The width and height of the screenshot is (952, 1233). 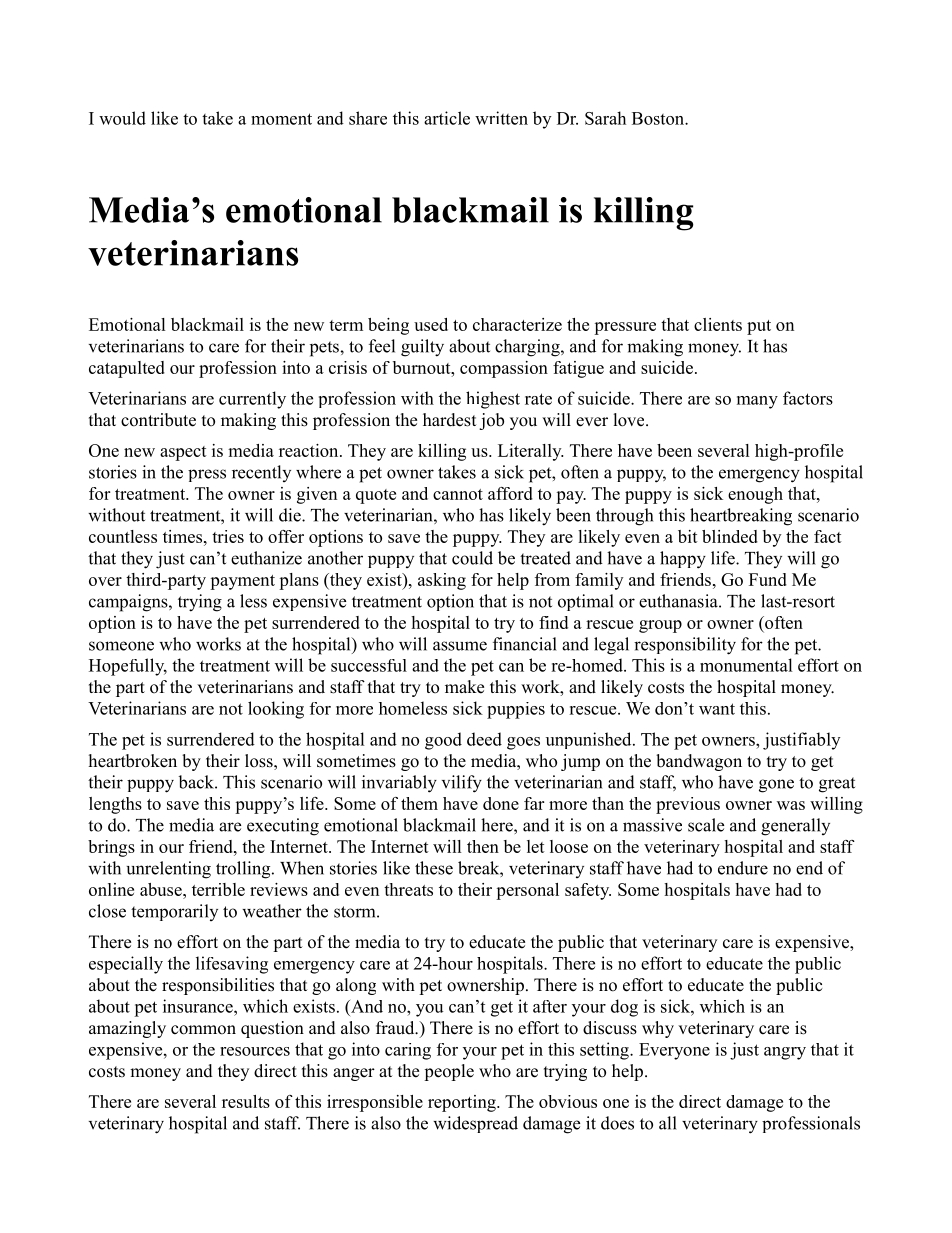 What do you see at coordinates (743, 868) in the screenshot?
I see `endure` at bounding box center [743, 868].
